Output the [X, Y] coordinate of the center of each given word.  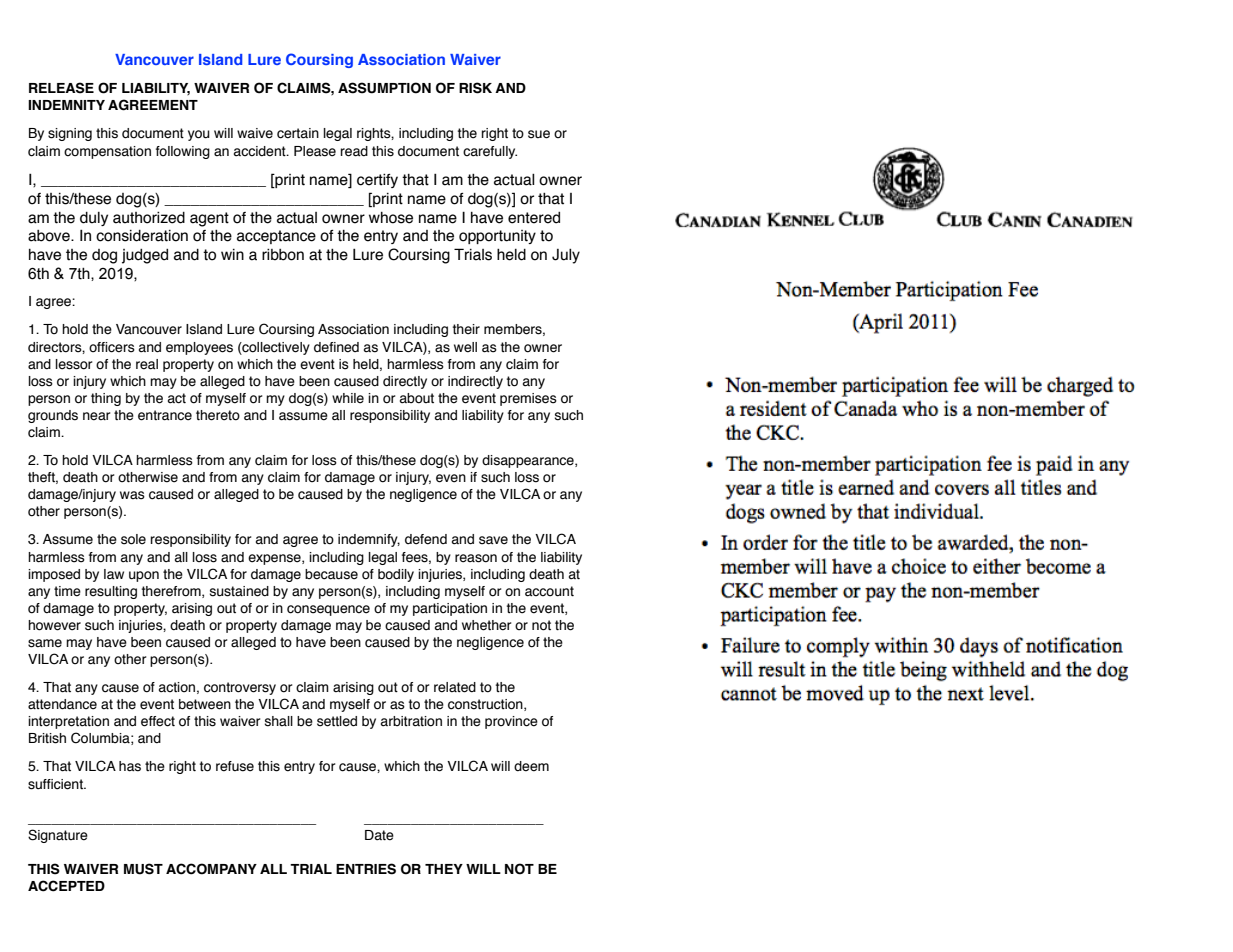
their [466, 329]
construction [486, 705]
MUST [143, 869]
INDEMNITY [66, 105]
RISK [475, 88]
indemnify [369, 540]
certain [298, 133]
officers [112, 347]
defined [336, 347]
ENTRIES [366, 869]
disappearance [529, 461]
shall [279, 721]
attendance [62, 704]
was [132, 495]
